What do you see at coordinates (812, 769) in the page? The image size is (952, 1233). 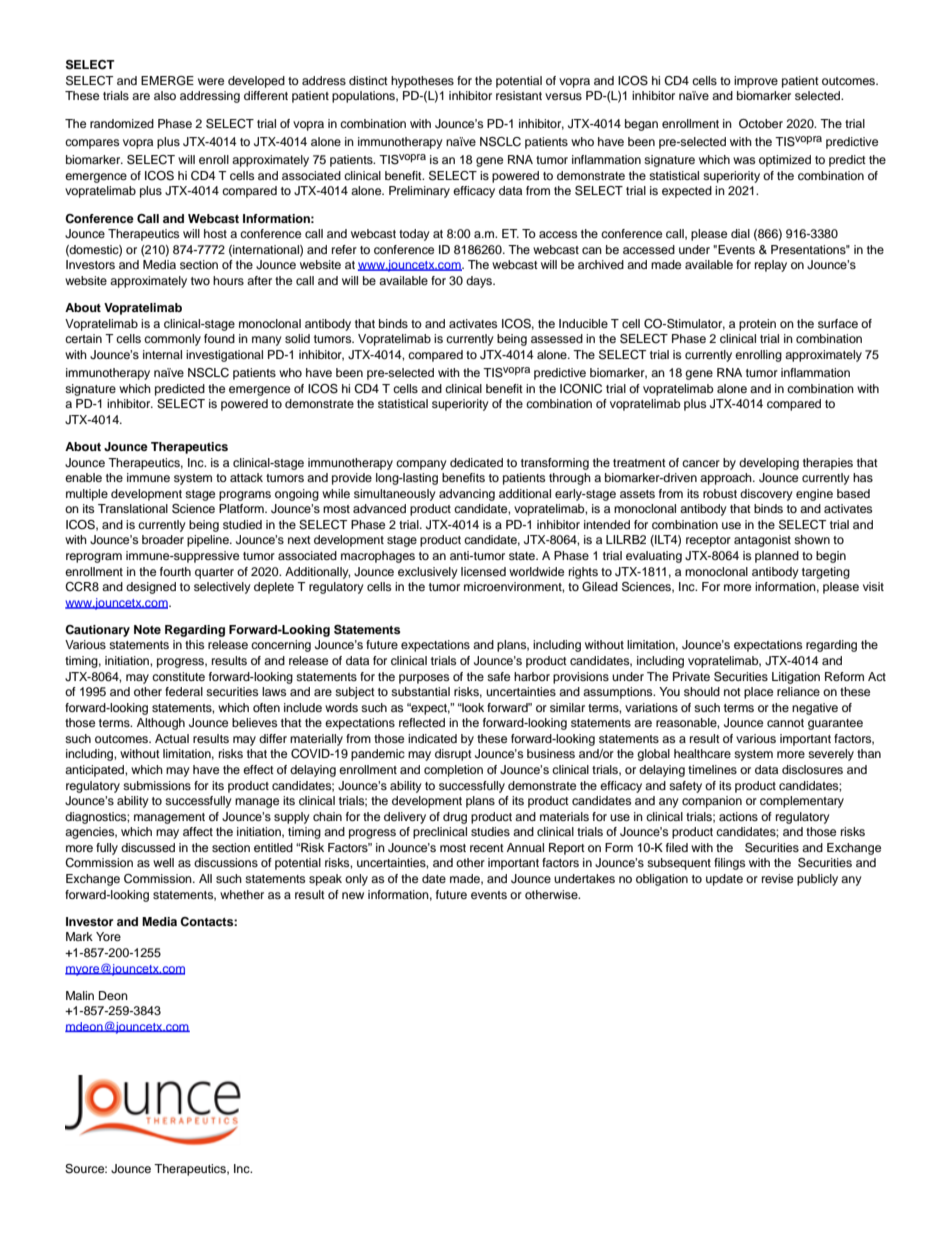 I see `disclosures` at bounding box center [812, 769].
